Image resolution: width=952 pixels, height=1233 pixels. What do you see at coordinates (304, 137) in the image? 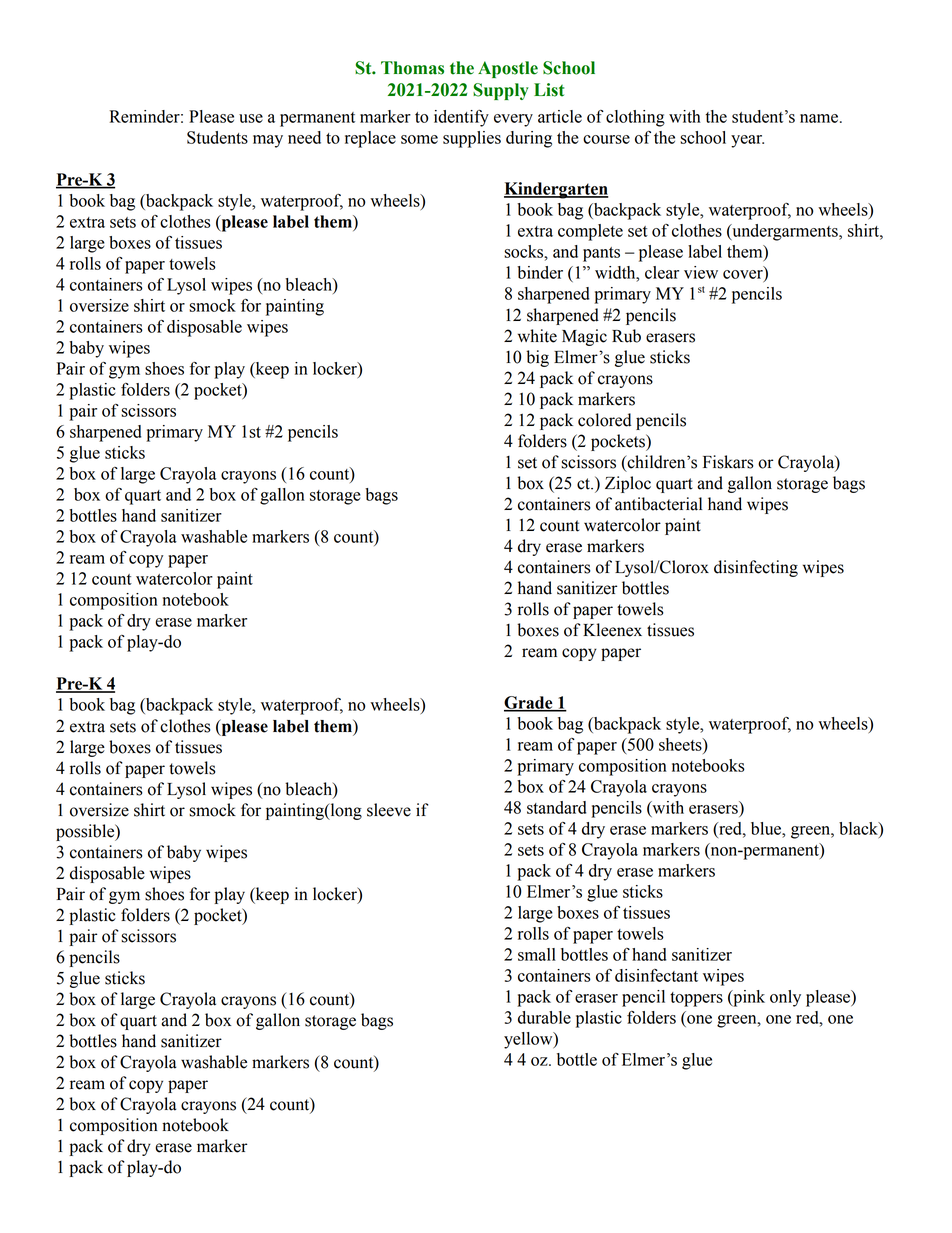
I see `need` at bounding box center [304, 137].
